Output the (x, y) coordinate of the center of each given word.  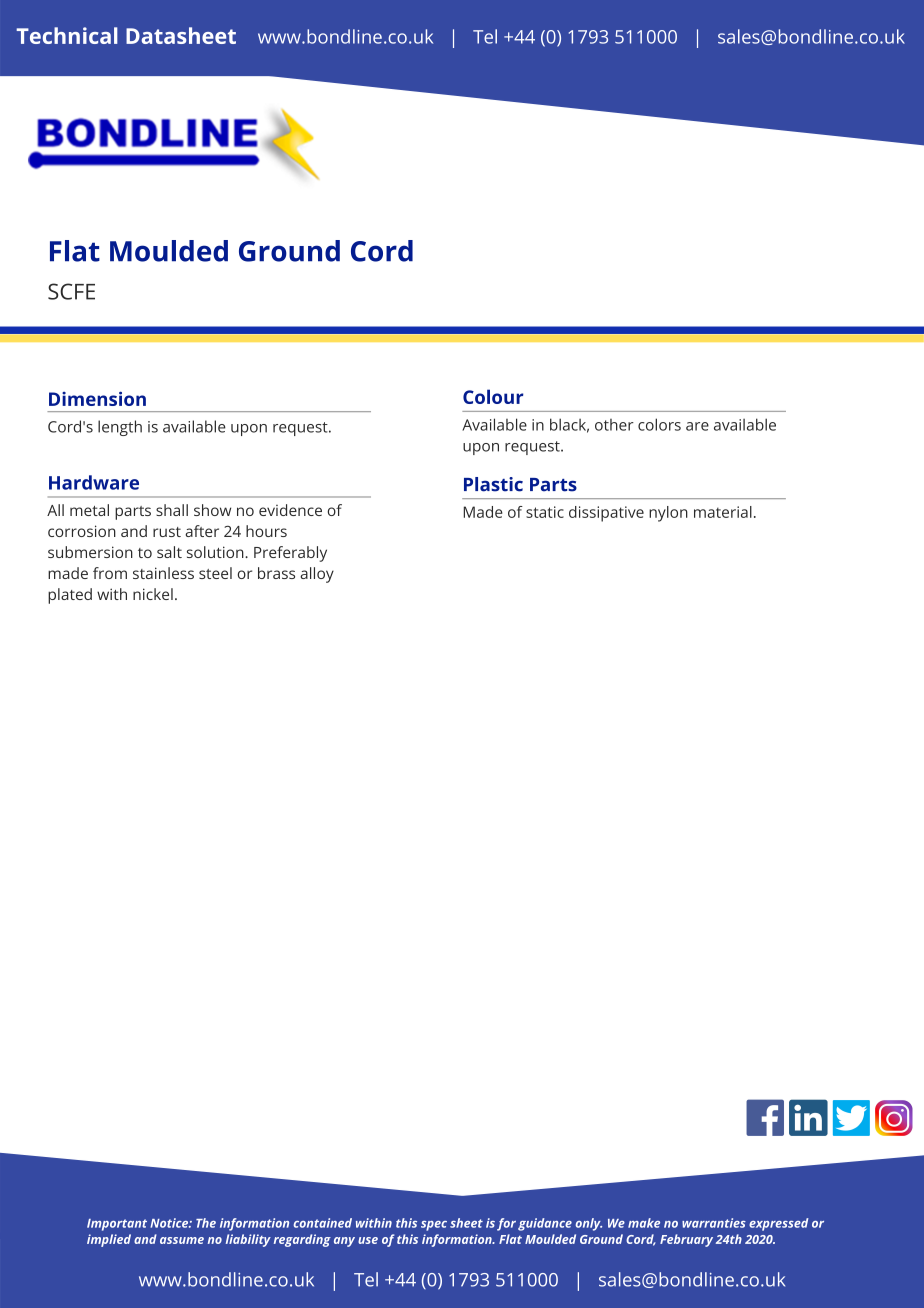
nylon (668, 514)
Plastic (493, 484)
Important (117, 1225)
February (686, 1240)
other (614, 425)
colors (659, 424)
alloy (317, 575)
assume (182, 1240)
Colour (493, 396)
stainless (163, 573)
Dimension (97, 398)
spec (434, 1226)
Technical (67, 35)
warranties (714, 1223)
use (368, 1240)
